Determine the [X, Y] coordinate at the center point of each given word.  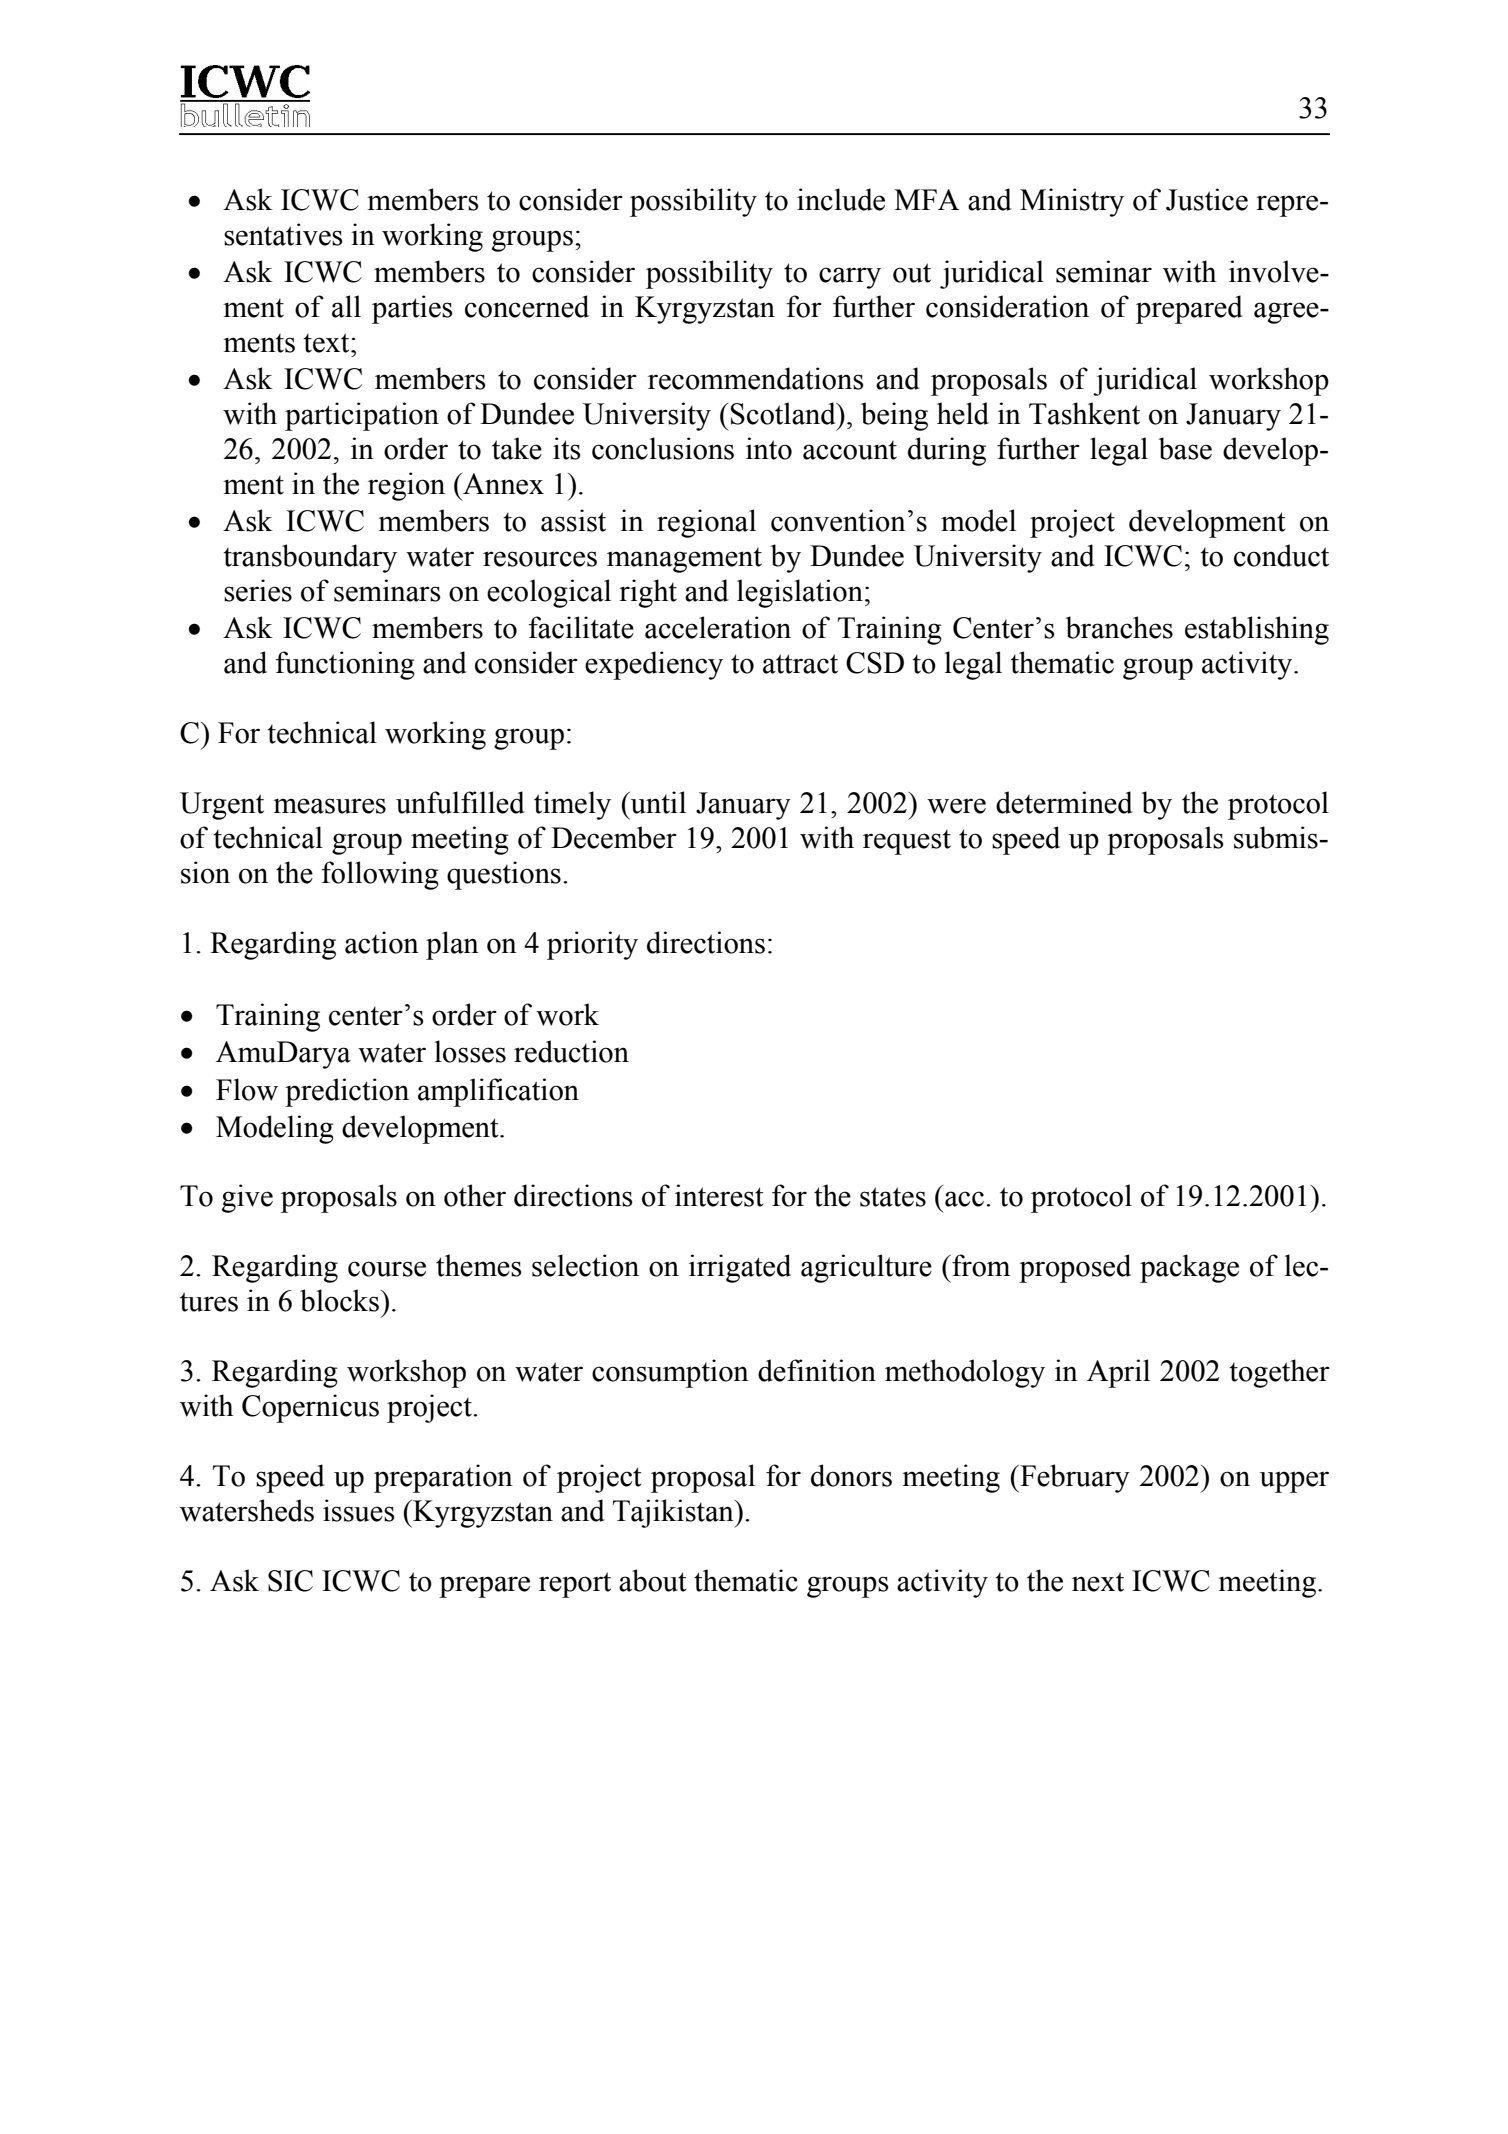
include [841, 199]
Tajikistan [674, 1513]
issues [359, 1510]
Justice [1207, 199]
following [380, 875]
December [614, 837]
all [346, 306]
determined [1064, 802]
